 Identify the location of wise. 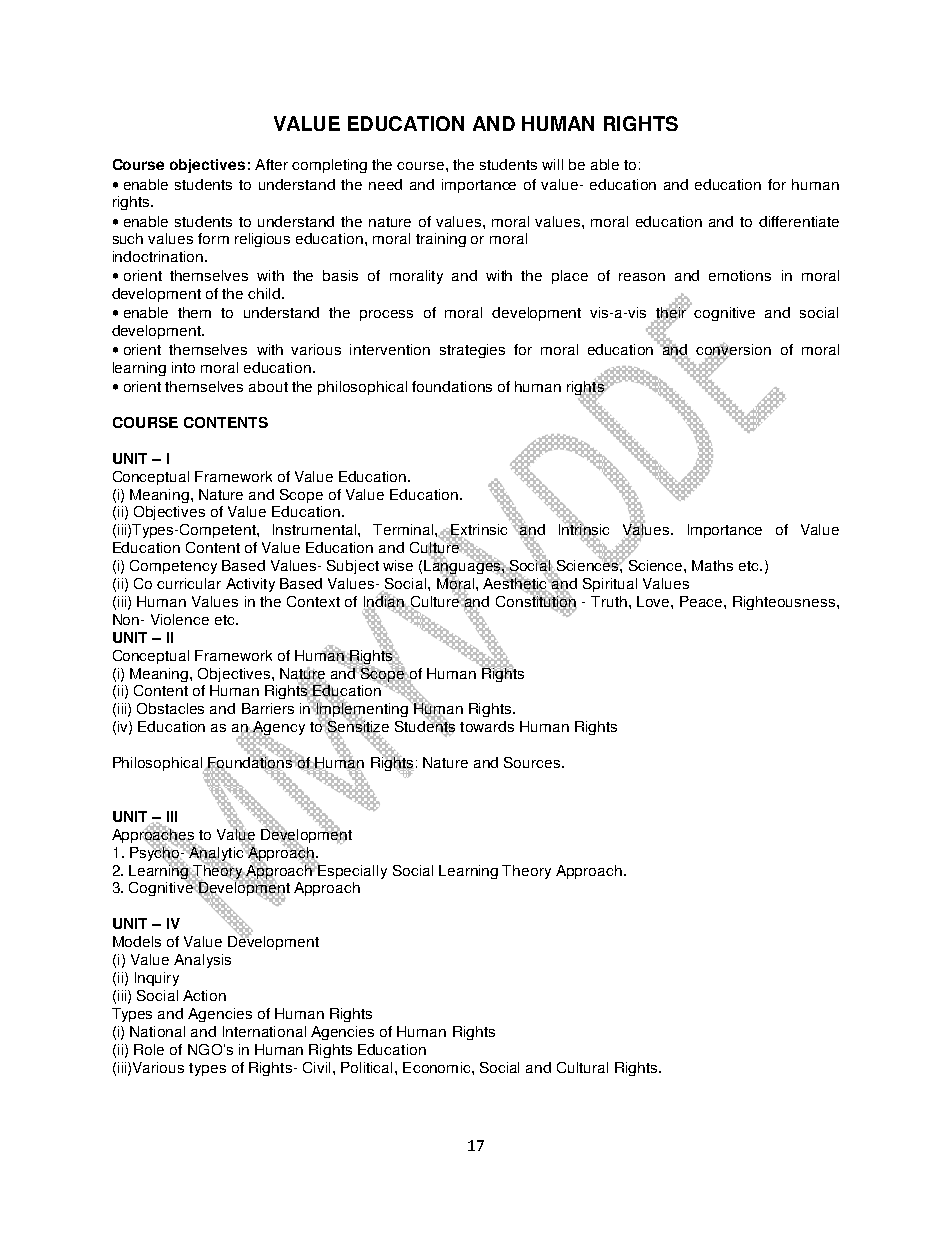
(398, 565).
